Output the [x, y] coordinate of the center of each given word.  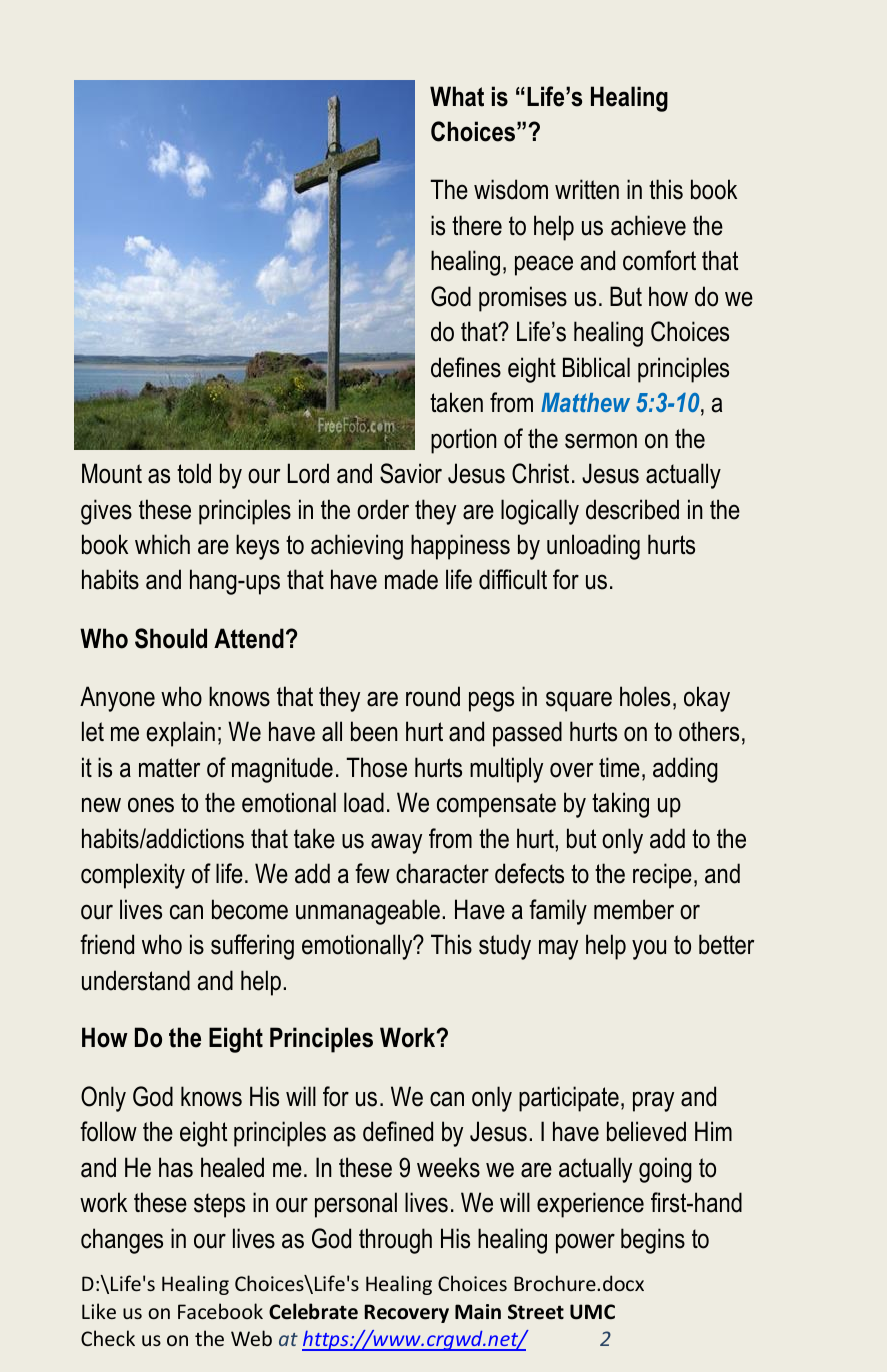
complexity [133, 876]
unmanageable [368, 912]
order [383, 509]
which [162, 544]
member [634, 909]
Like [99, 1311]
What [457, 96]
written [587, 189]
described [632, 509]
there [477, 225]
